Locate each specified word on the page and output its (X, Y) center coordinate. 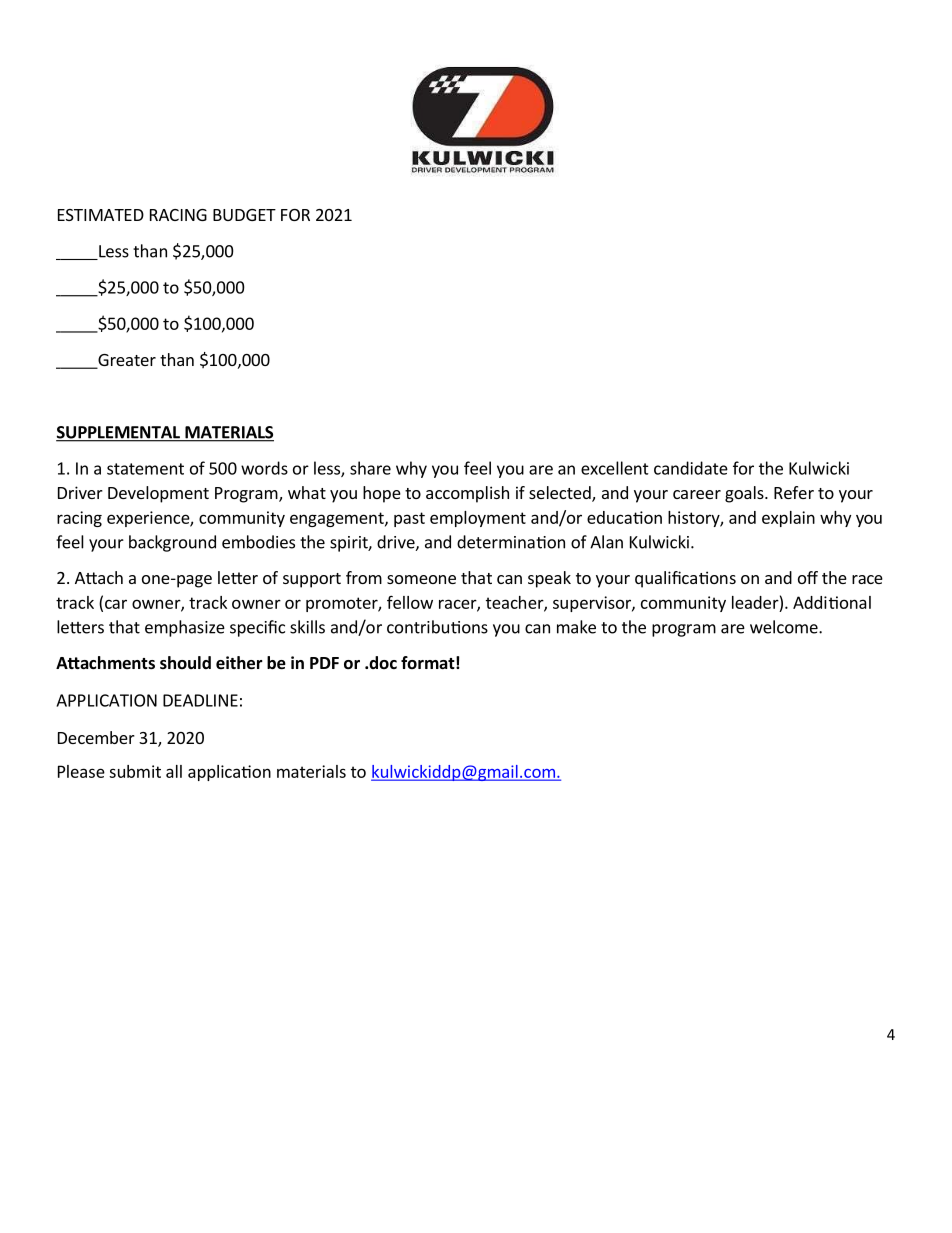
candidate (691, 468)
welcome (785, 627)
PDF (324, 663)
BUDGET (244, 215)
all (174, 771)
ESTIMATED (101, 215)
